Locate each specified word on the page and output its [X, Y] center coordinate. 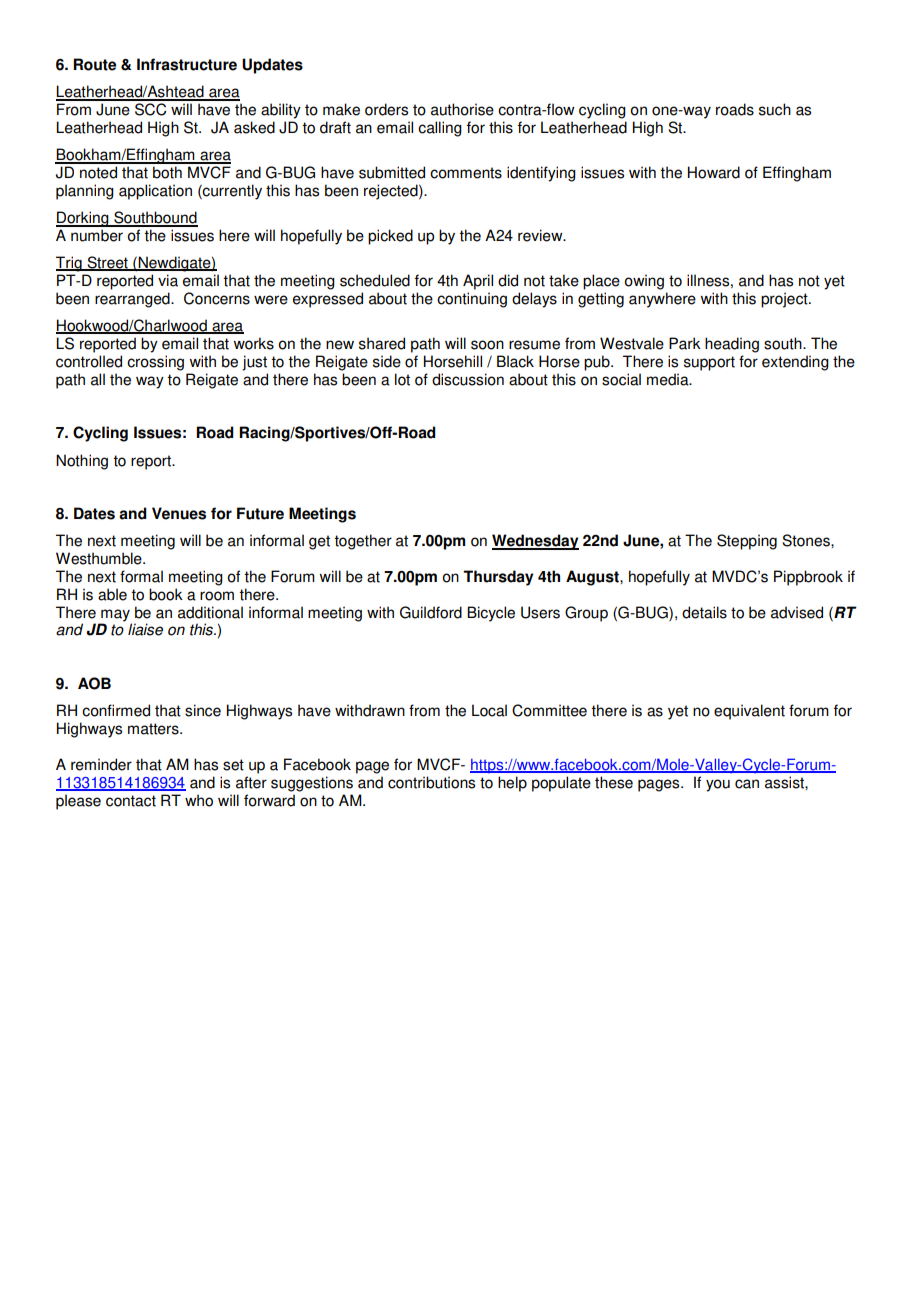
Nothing [82, 462]
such [775, 109]
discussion [468, 379]
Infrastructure [187, 64]
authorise [462, 109]
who [199, 800]
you [718, 785]
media [669, 379]
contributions [431, 782]
